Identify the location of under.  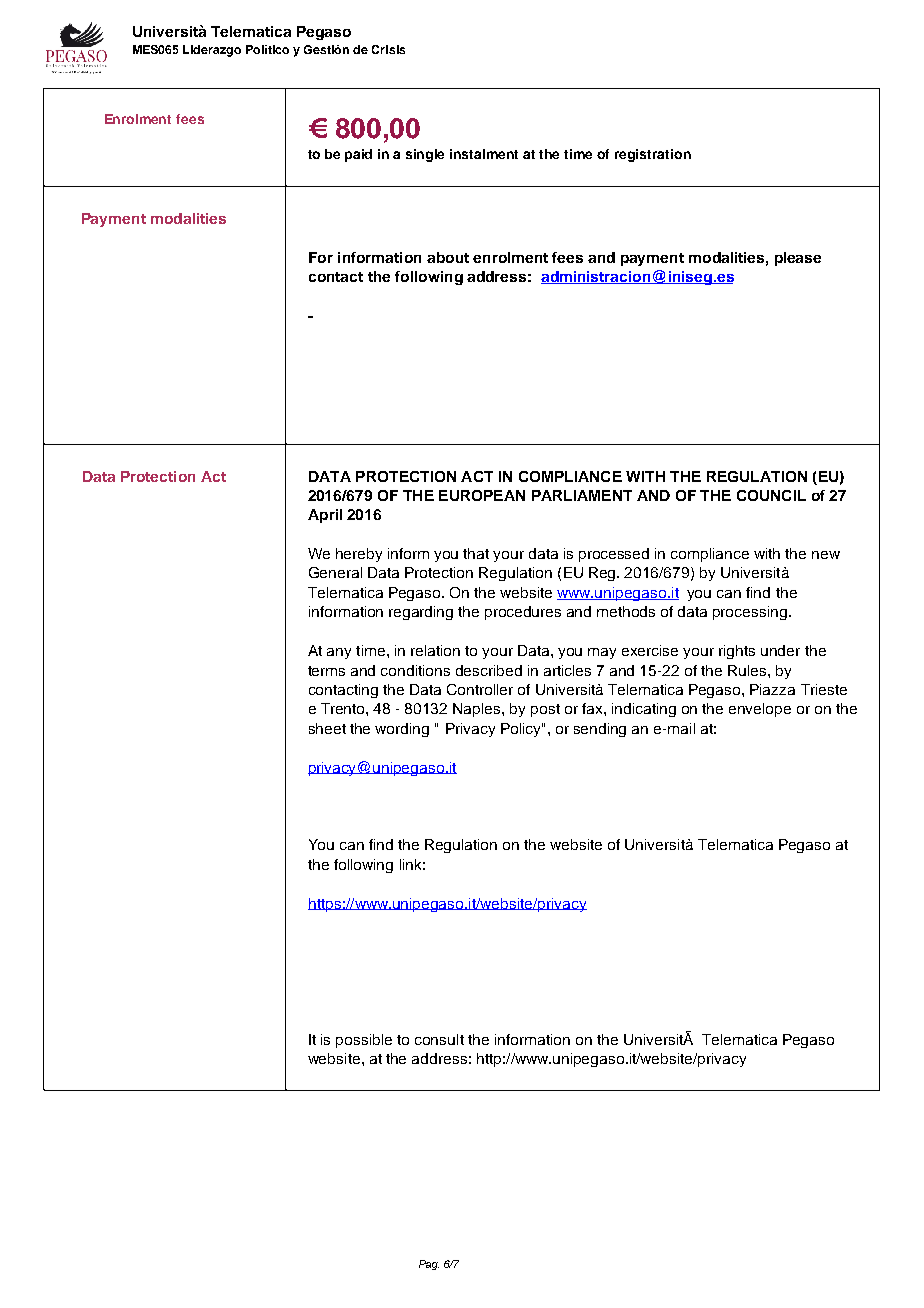
(780, 650).
